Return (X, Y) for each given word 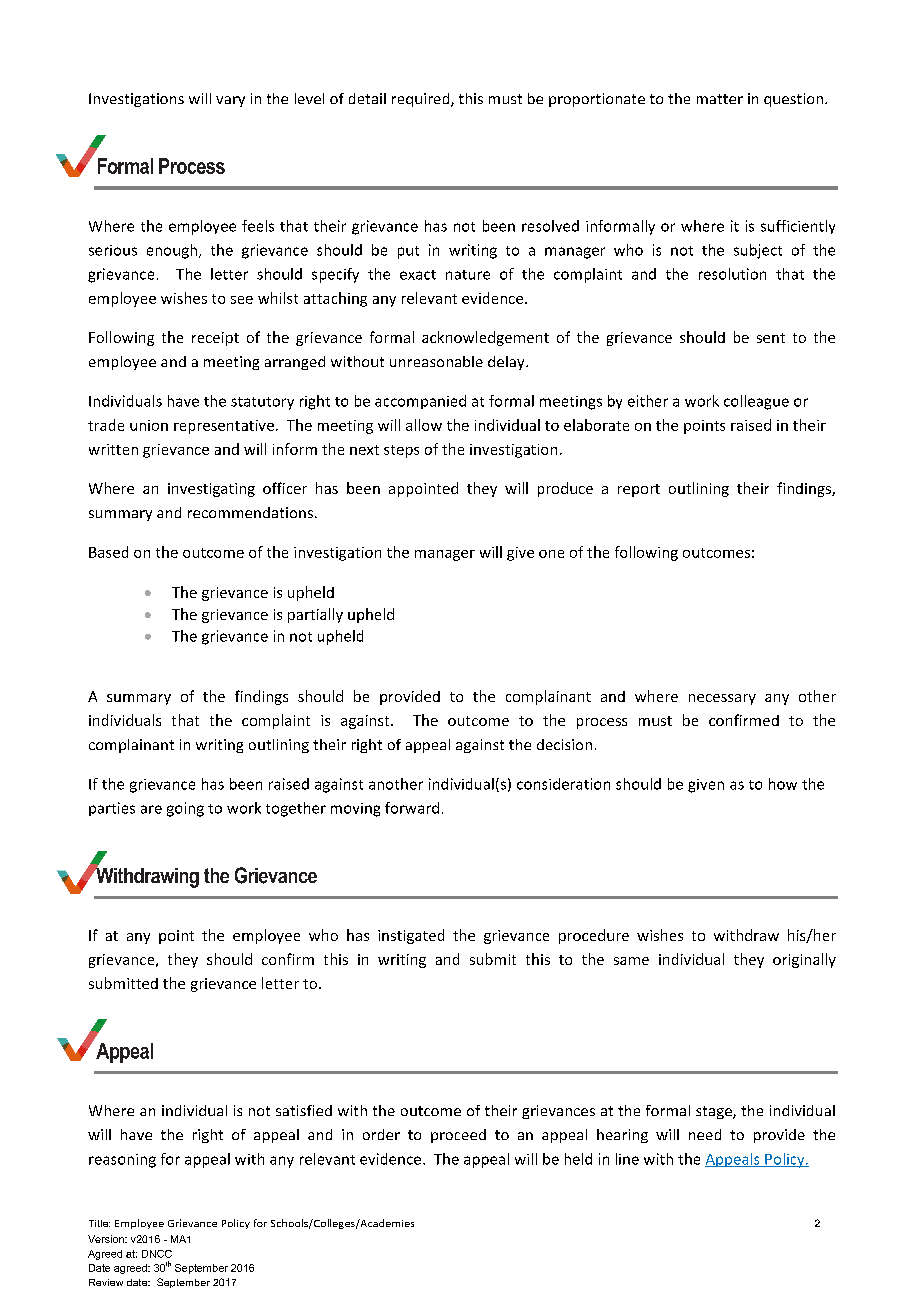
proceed (458, 1136)
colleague (756, 402)
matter (720, 99)
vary (230, 101)
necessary (722, 699)
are (151, 809)
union (149, 425)
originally (804, 960)
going (185, 809)
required (422, 100)
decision (564, 744)
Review (106, 1282)
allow (424, 425)
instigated (411, 936)
